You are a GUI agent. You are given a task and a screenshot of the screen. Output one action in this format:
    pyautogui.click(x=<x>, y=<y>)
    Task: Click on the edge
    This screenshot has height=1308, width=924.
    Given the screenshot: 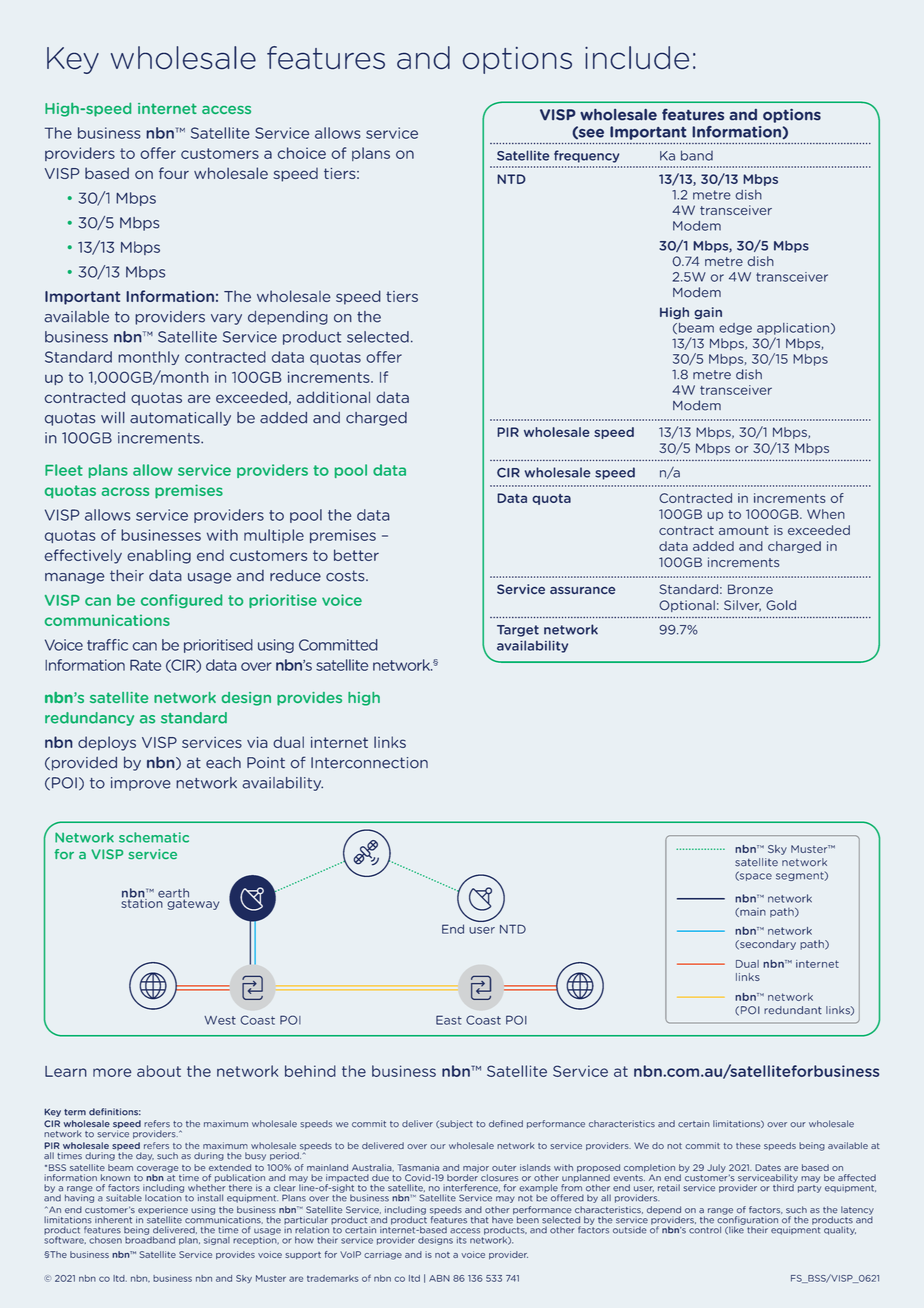 What is the action you would take?
    pyautogui.click(x=735, y=329)
